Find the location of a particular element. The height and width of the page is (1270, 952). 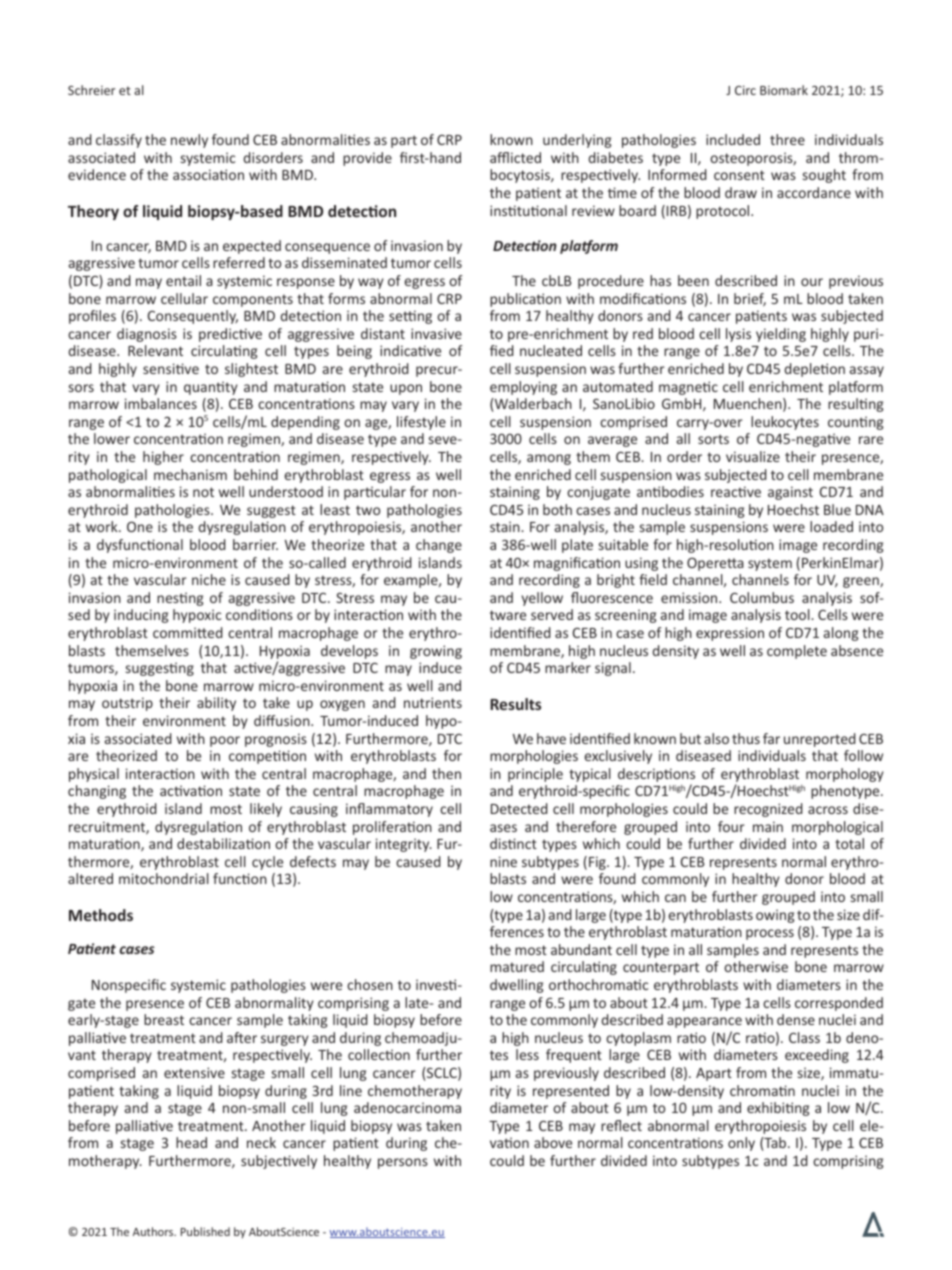

exhibiting is located at coordinates (778, 1109).
